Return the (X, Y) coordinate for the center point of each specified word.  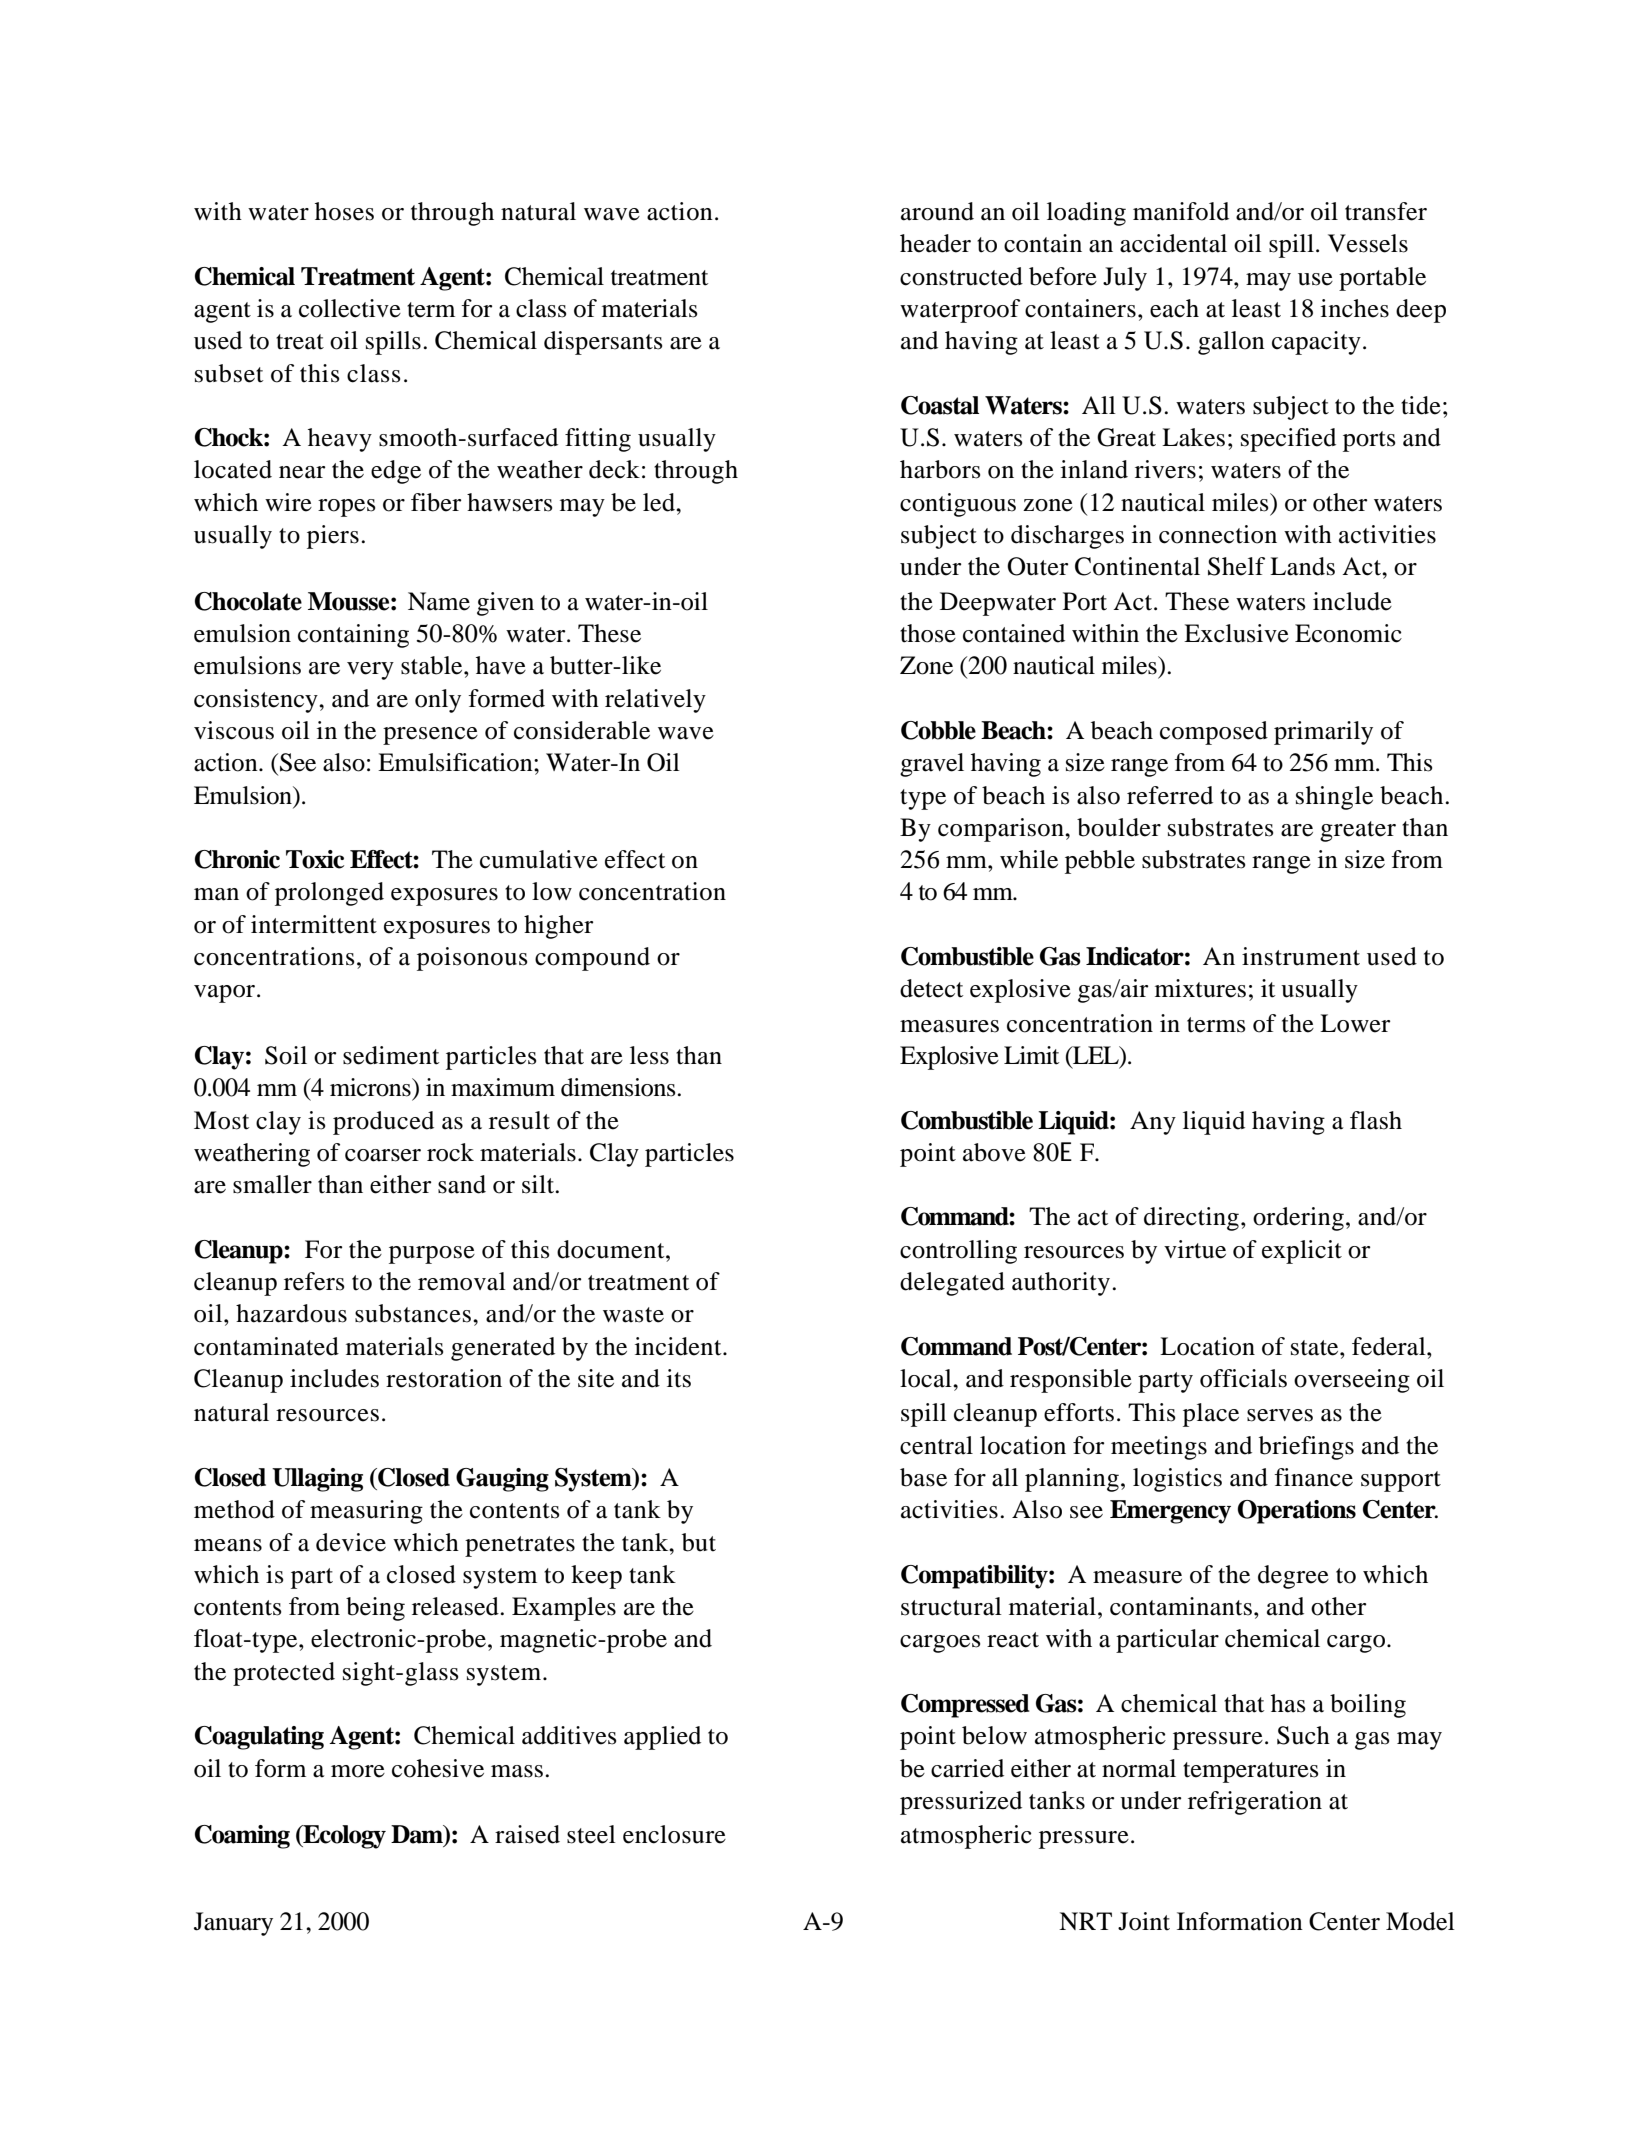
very (370, 671)
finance (1313, 1477)
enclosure (674, 1834)
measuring (366, 1512)
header (935, 243)
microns (371, 1087)
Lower (1355, 1023)
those (928, 633)
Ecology (343, 1837)
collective (350, 308)
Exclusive (1236, 633)
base (923, 1477)
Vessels (1368, 243)
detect (932, 988)
